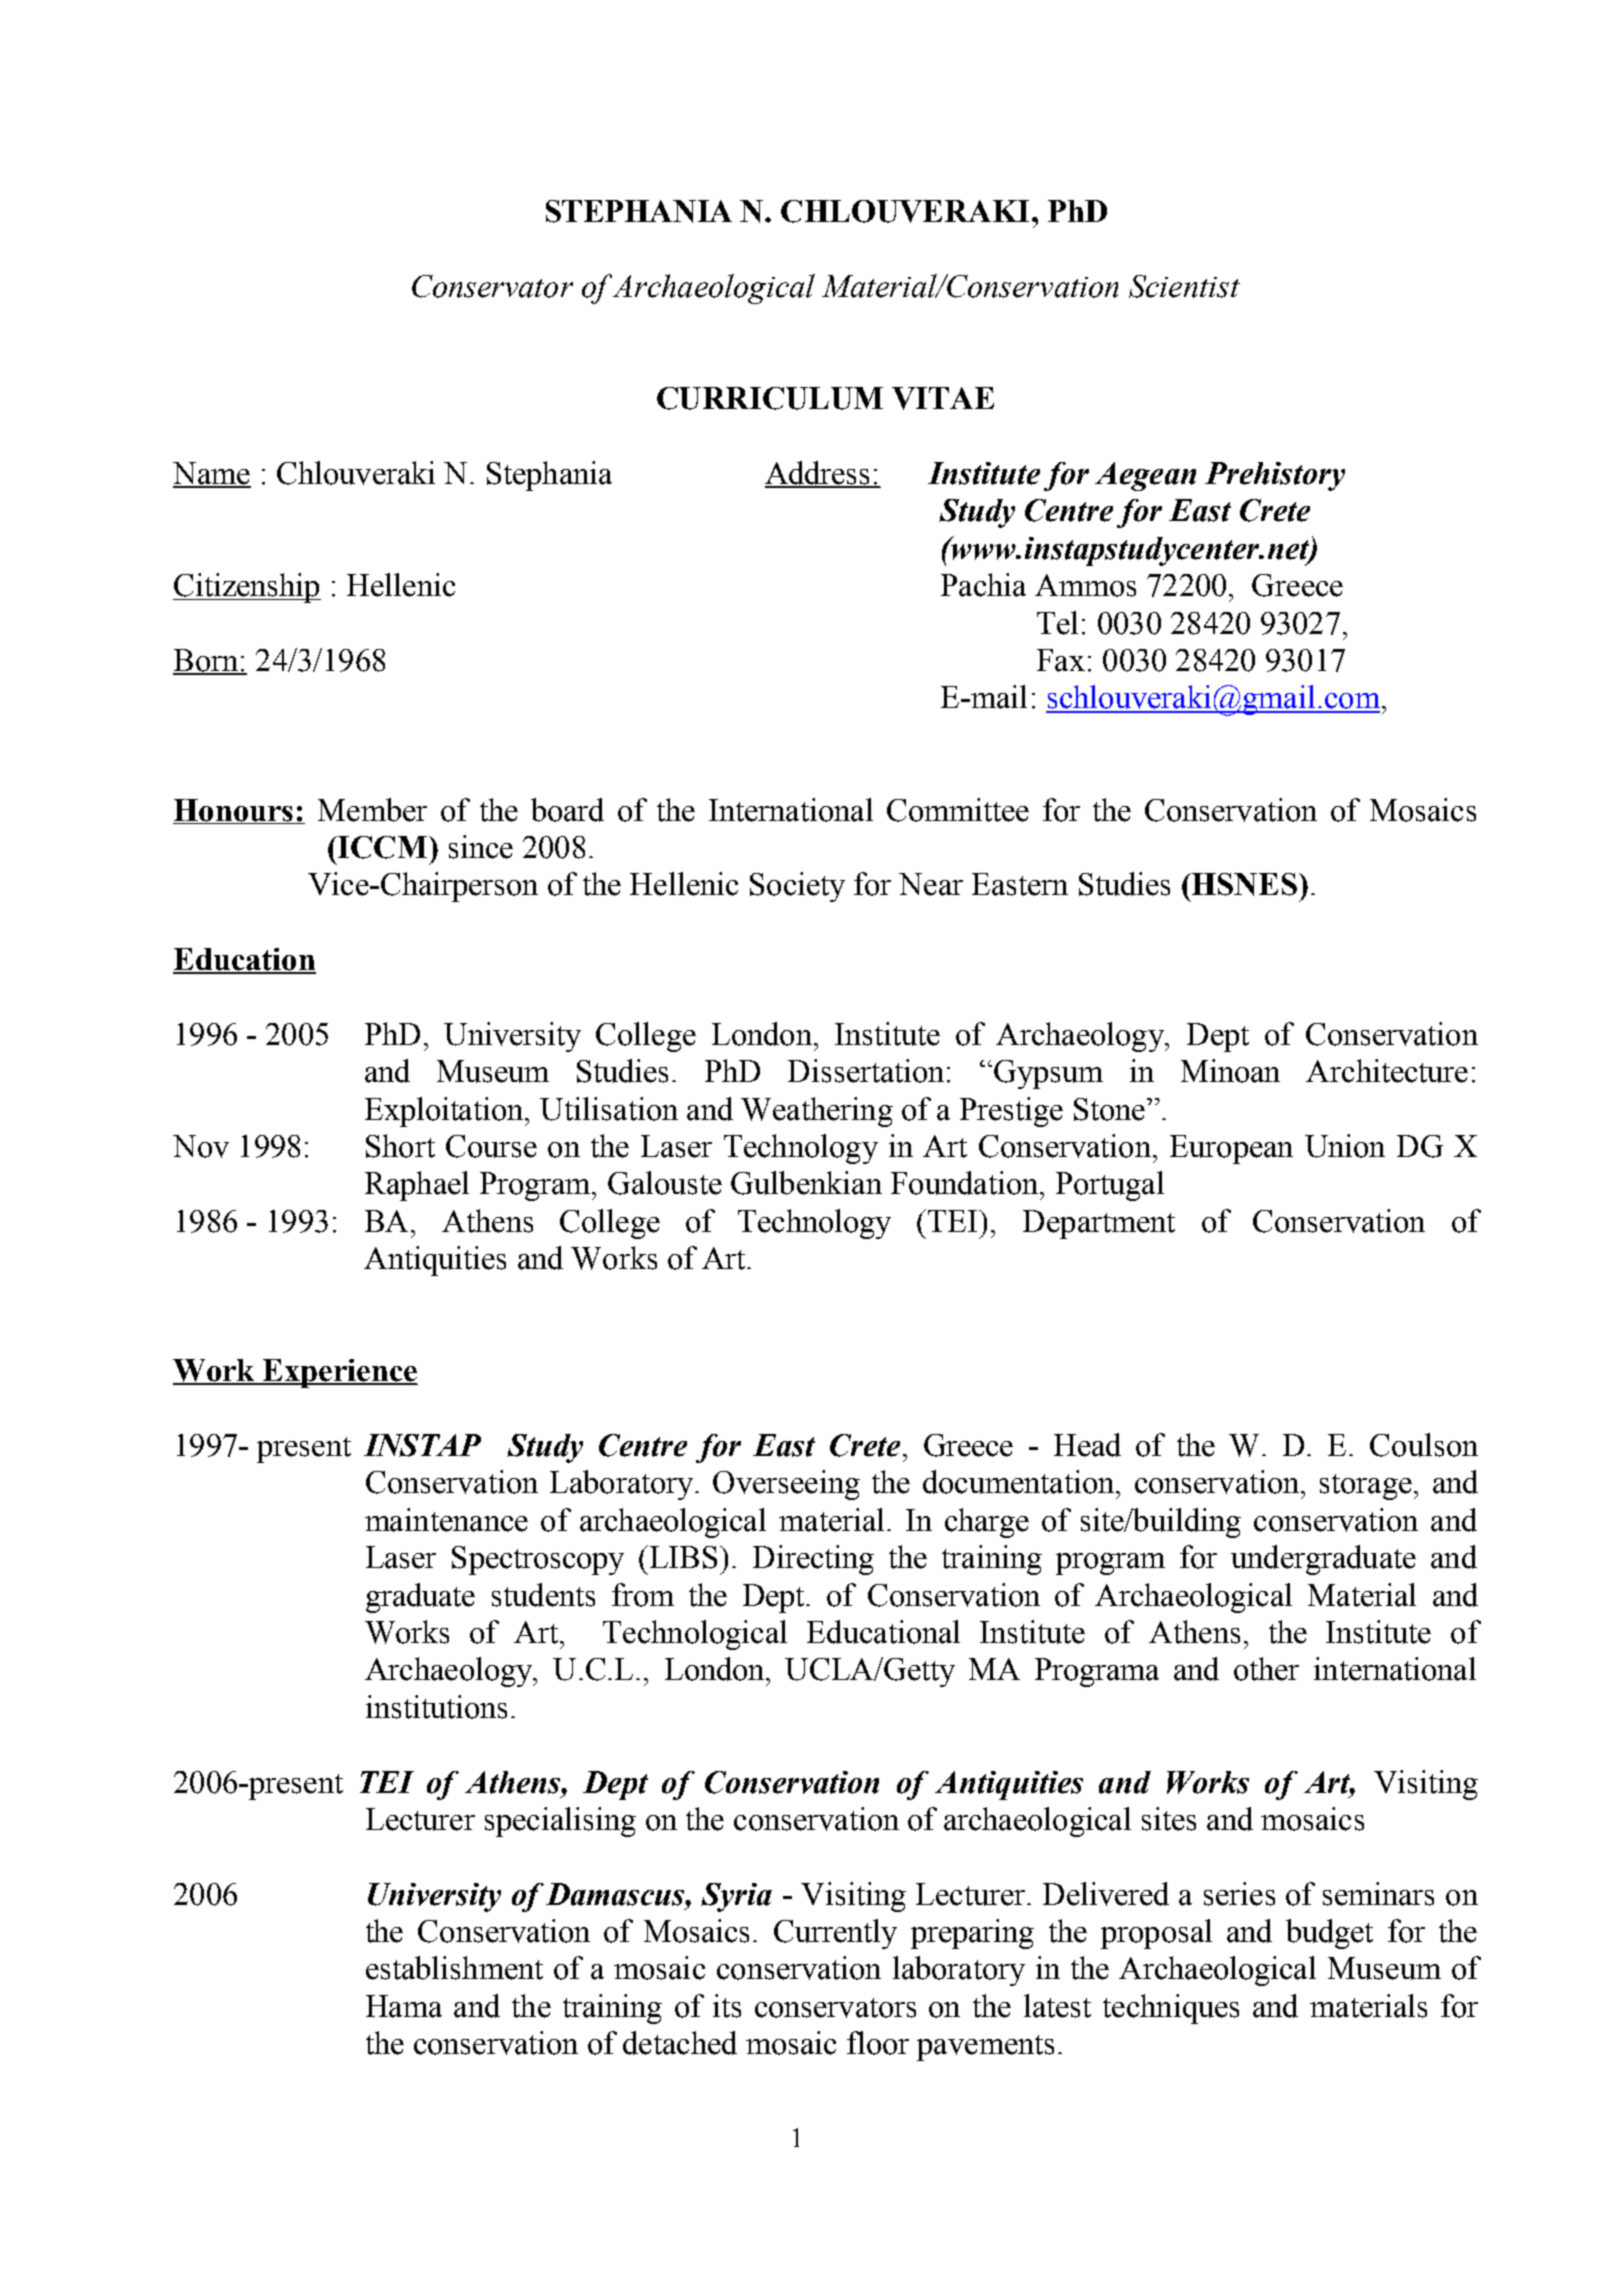 The width and height of the page is (1612, 2281). What do you see at coordinates (1184, 286) in the page?
I see `Scientist` at bounding box center [1184, 286].
